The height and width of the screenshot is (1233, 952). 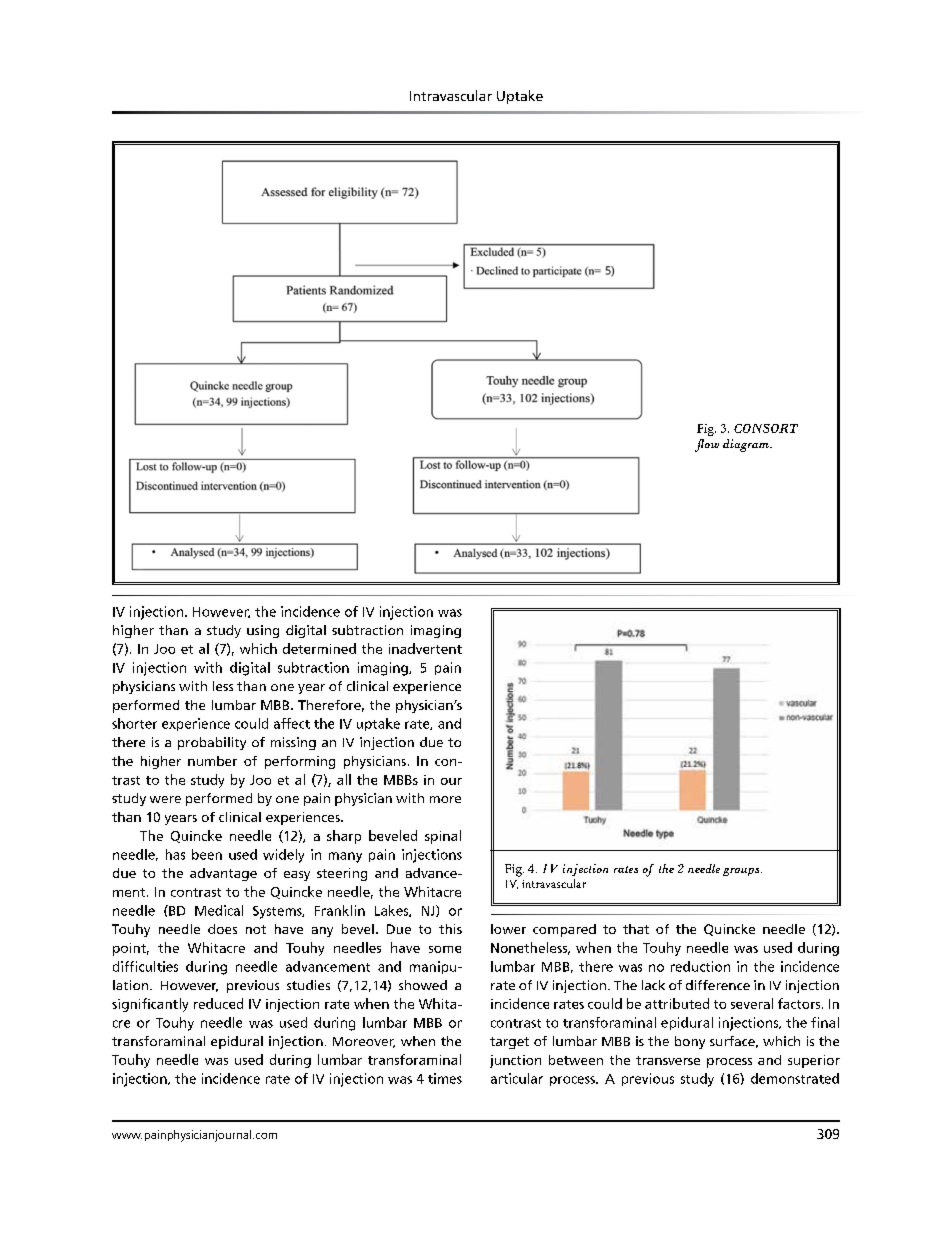 What do you see at coordinates (207, 854) in the screenshot?
I see `been` at bounding box center [207, 854].
